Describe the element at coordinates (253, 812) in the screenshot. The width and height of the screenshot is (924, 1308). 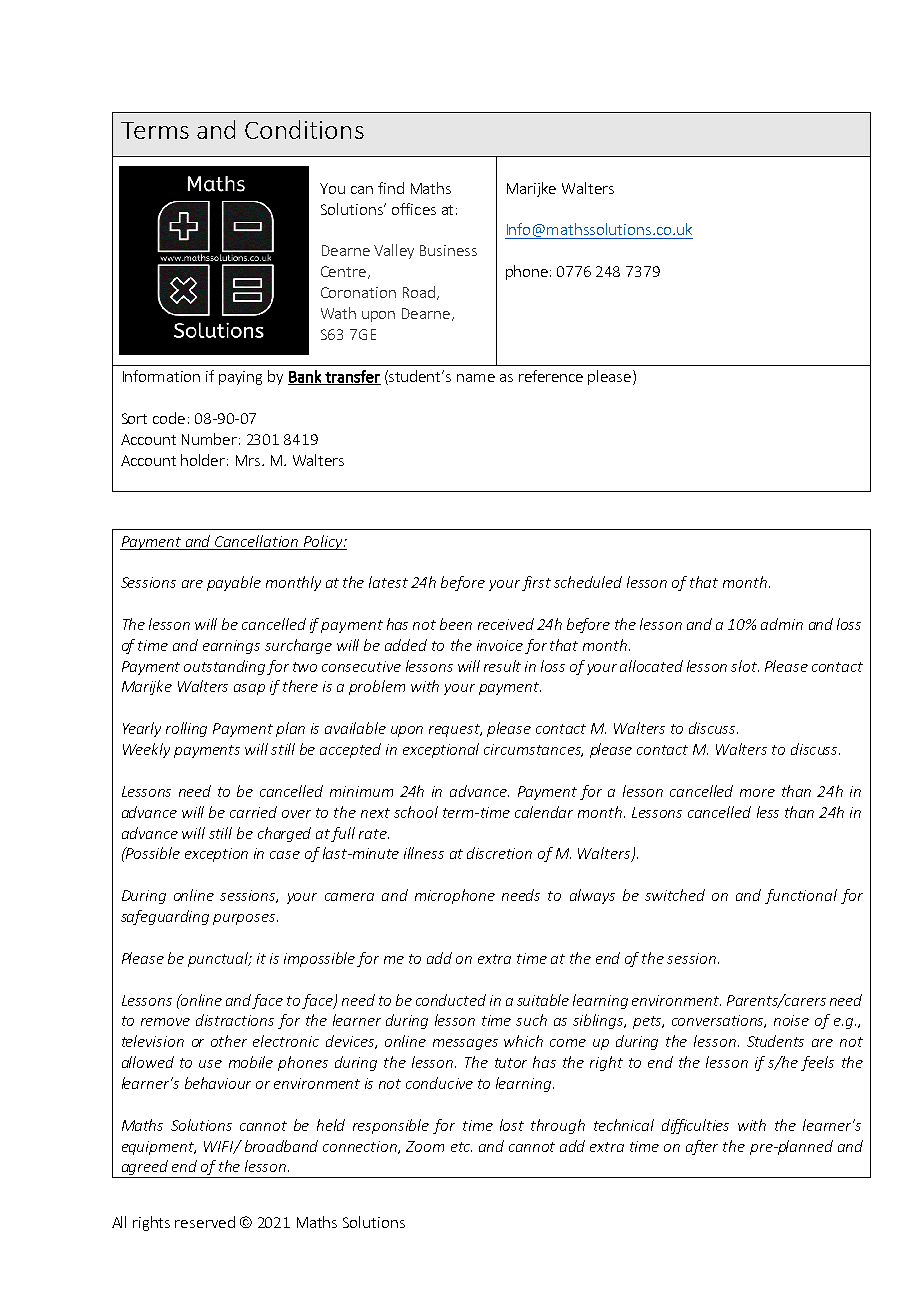
I see `carried` at that location.
